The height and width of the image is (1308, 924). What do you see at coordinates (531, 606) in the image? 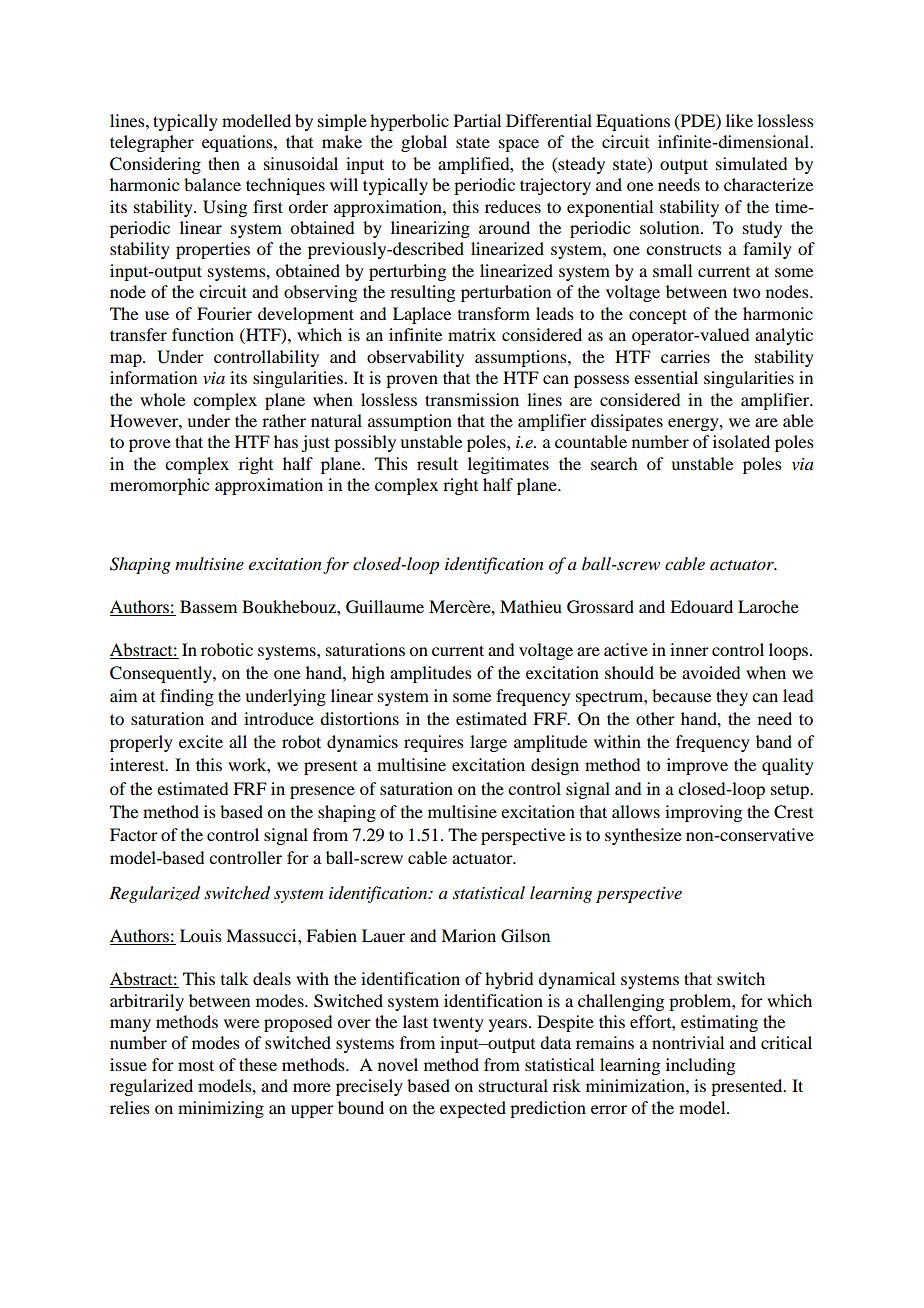
I see `Mathieu` at bounding box center [531, 606].
